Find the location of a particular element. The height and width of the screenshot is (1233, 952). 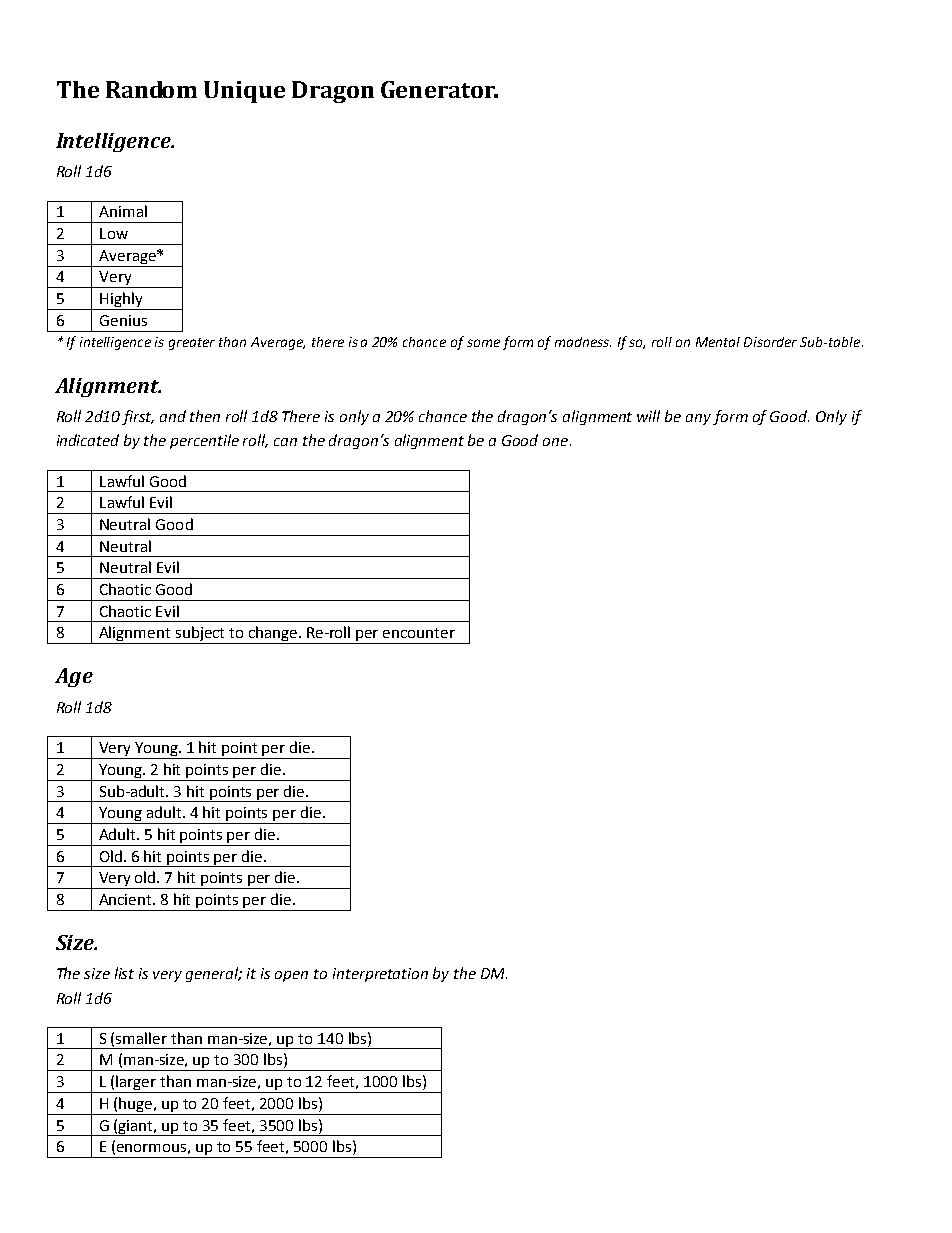

Mental is located at coordinates (718, 342).
